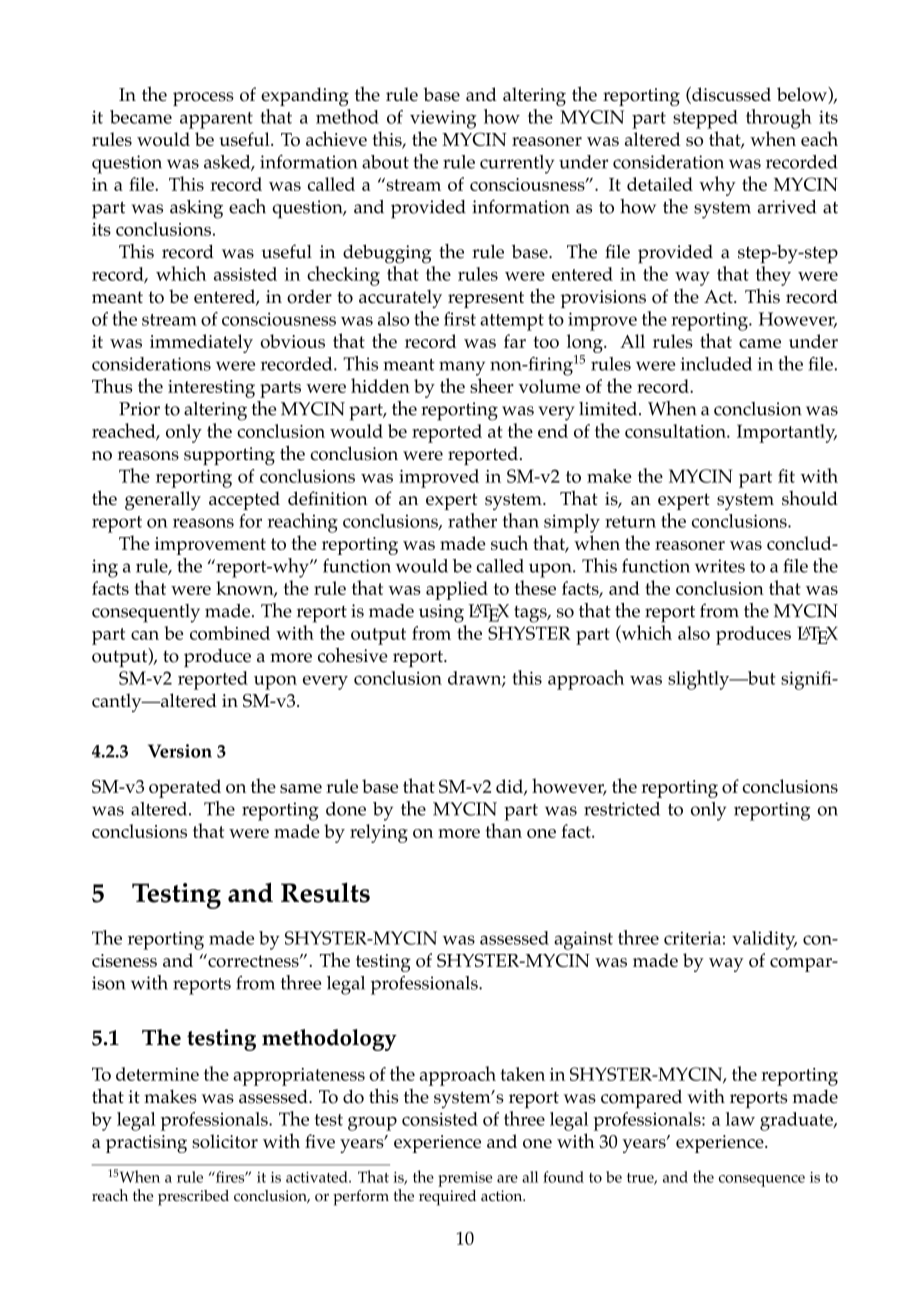 Image resolution: width=924 pixels, height=1308 pixels. I want to click on relying, so click(379, 833).
